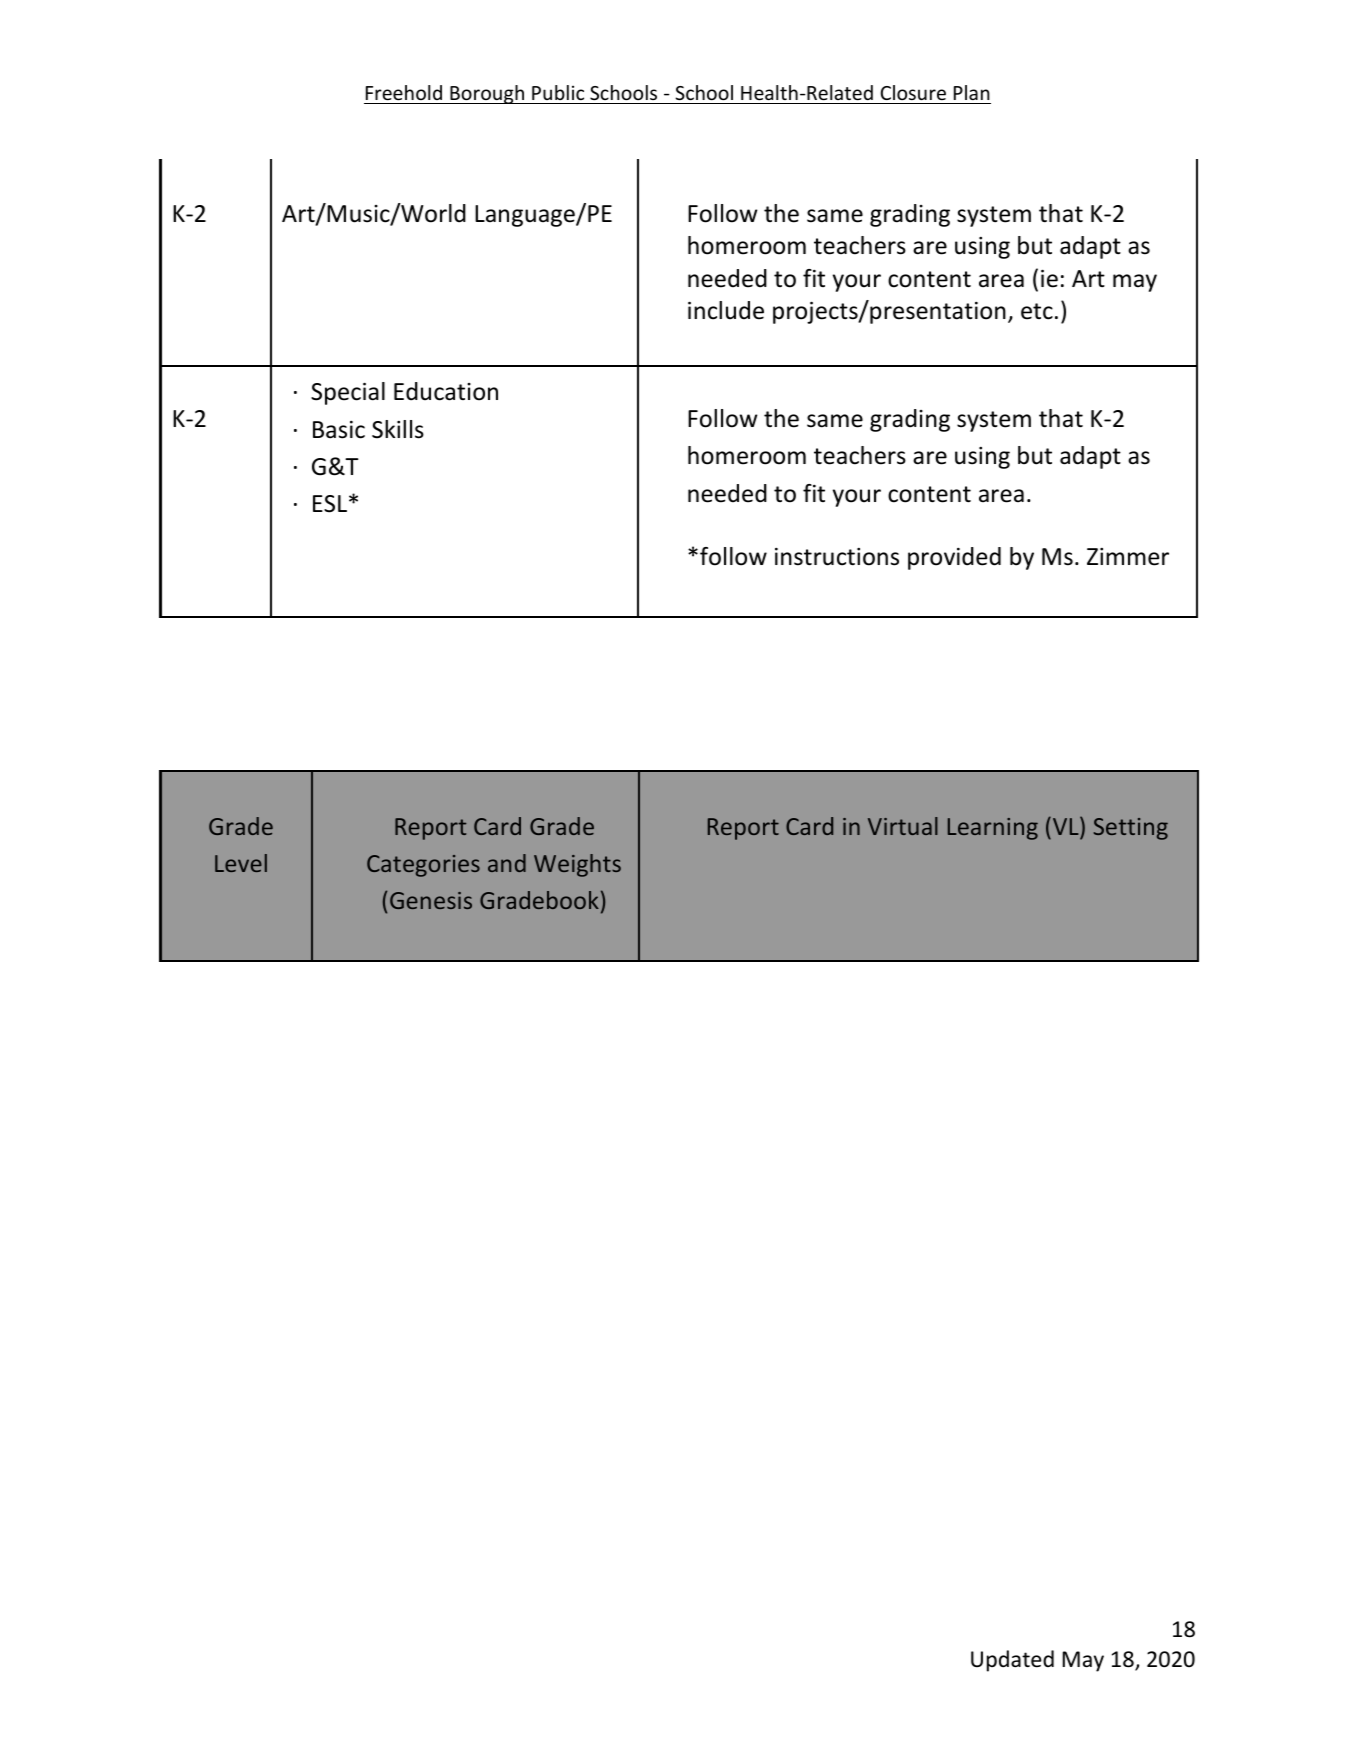  I want to click on Freehold, so click(404, 92).
